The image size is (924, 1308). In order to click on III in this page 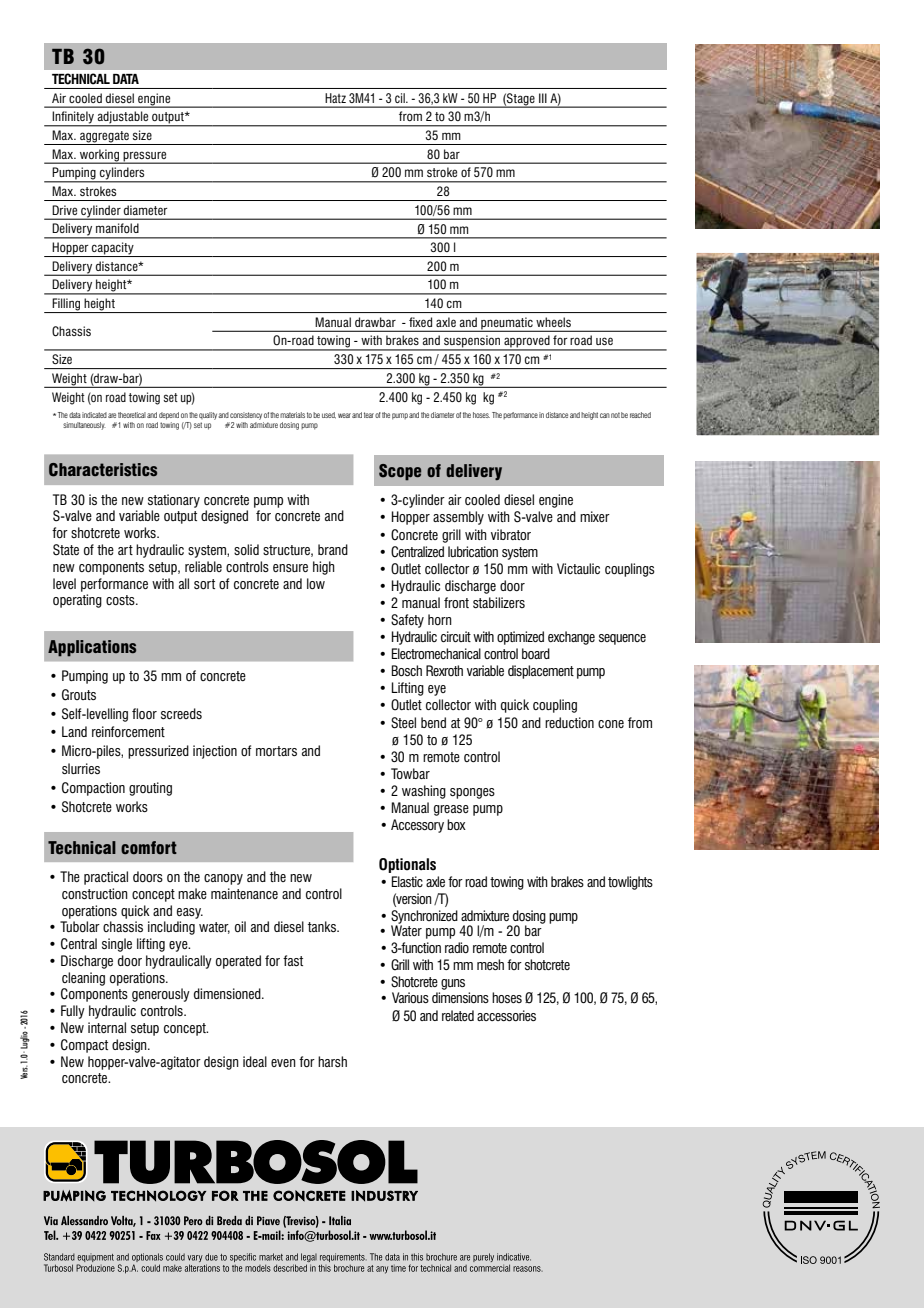, I will do `click(543, 98)`.
